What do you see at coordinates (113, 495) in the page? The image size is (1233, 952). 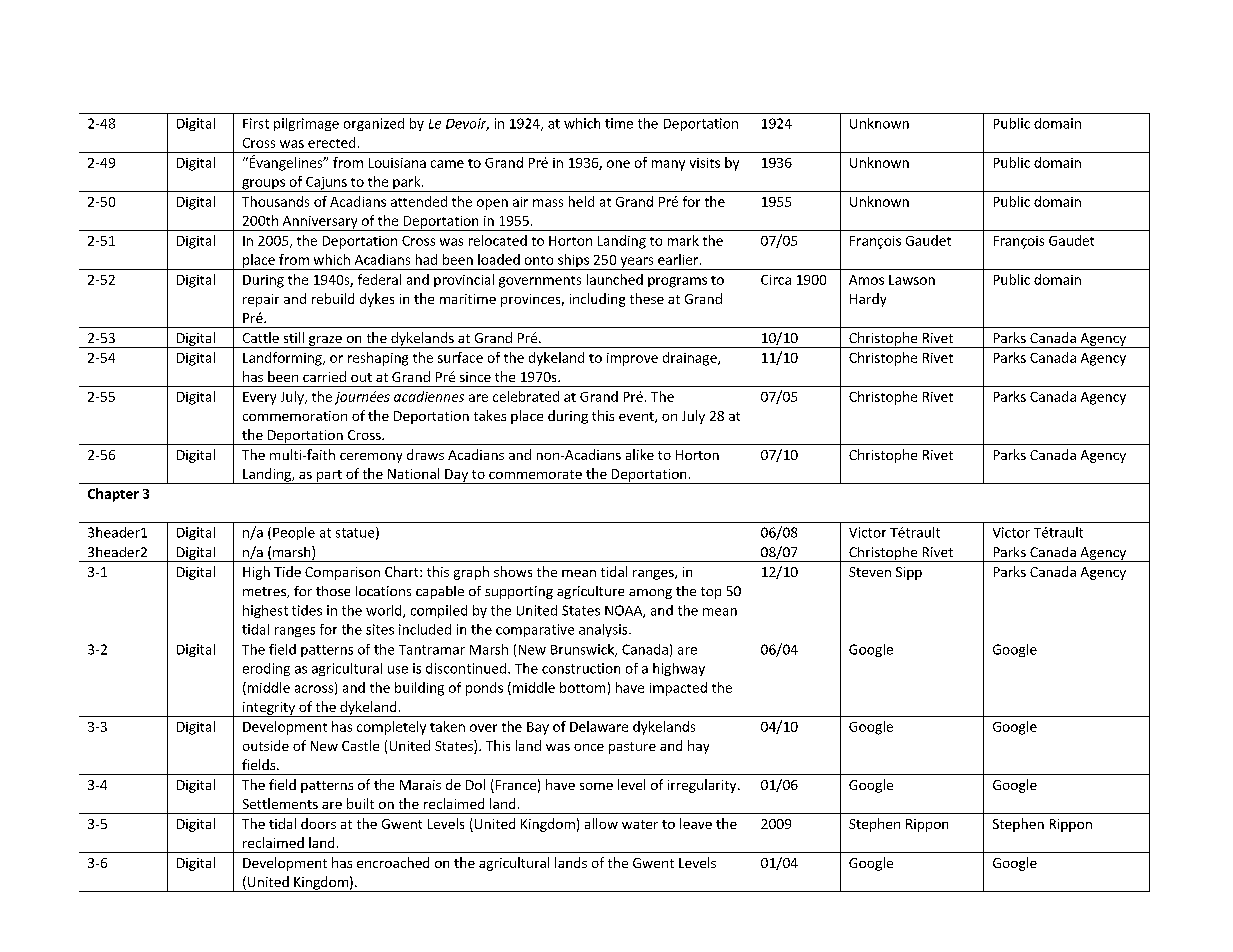 I see `Chapter` at bounding box center [113, 495].
